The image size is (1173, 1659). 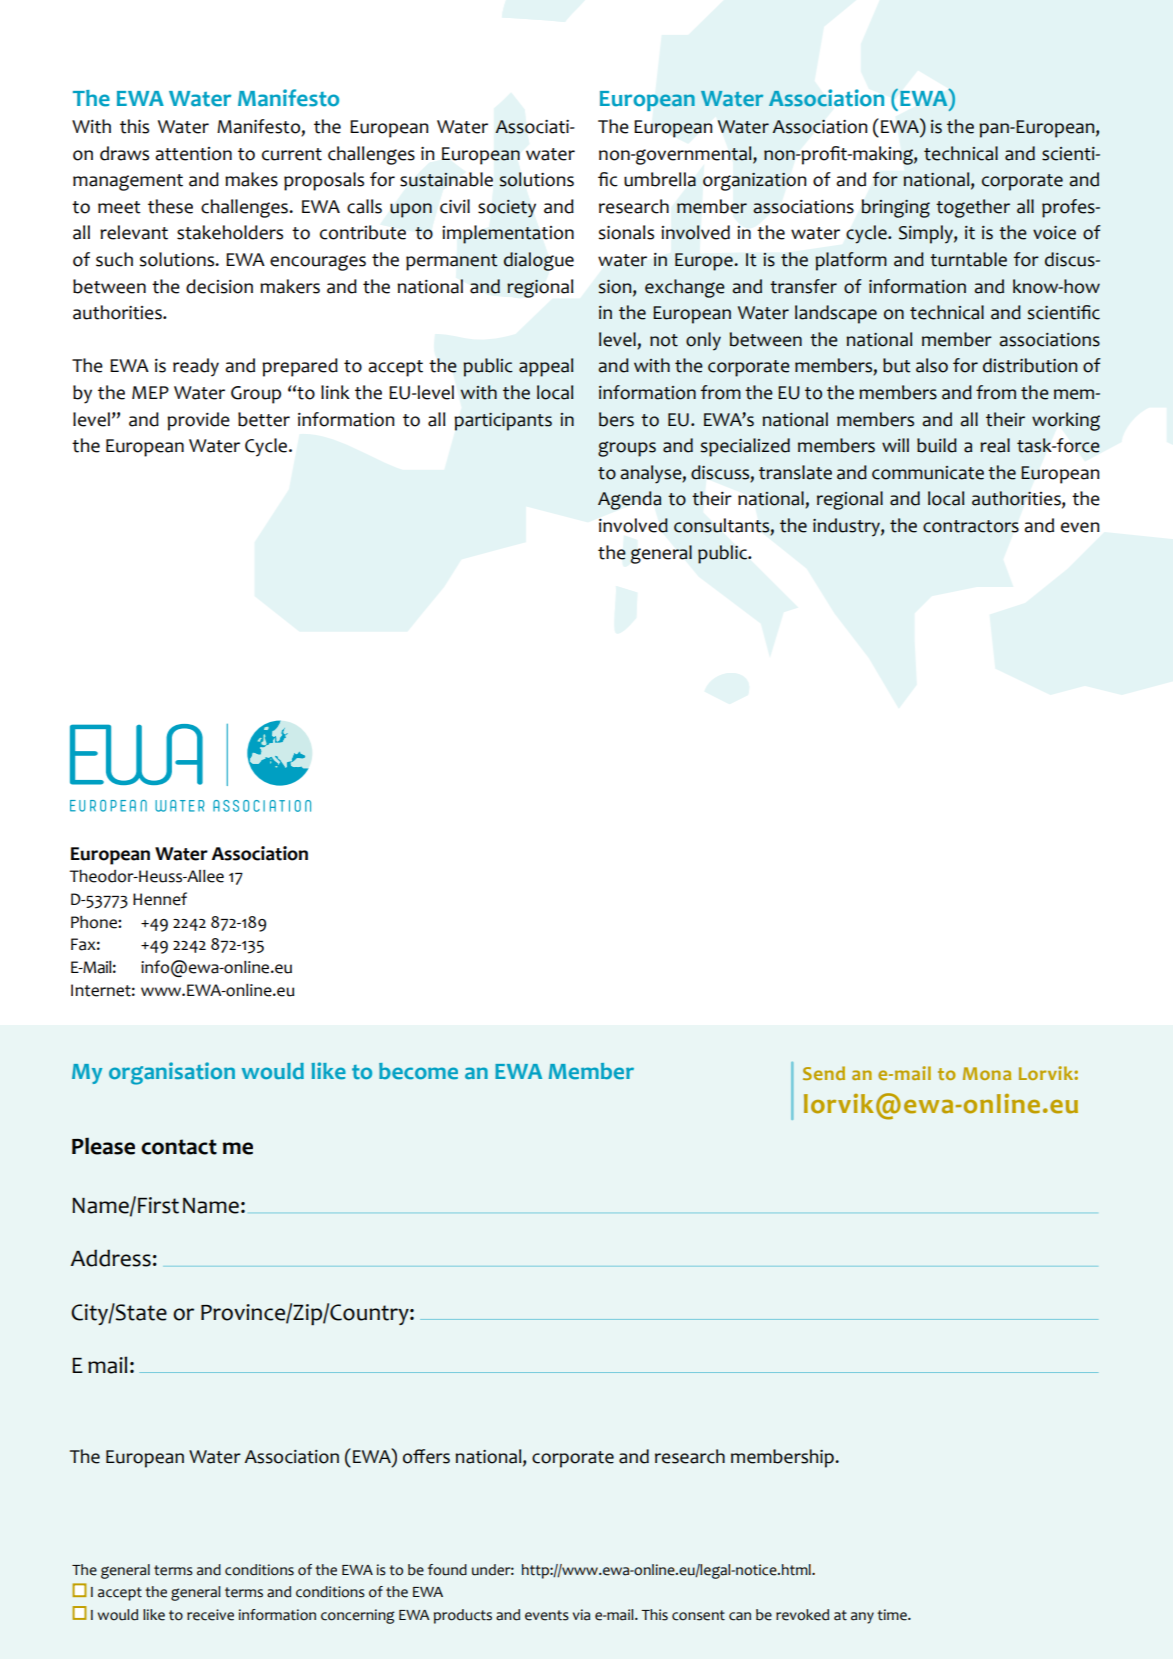 I want to click on time, so click(x=893, y=1615).
